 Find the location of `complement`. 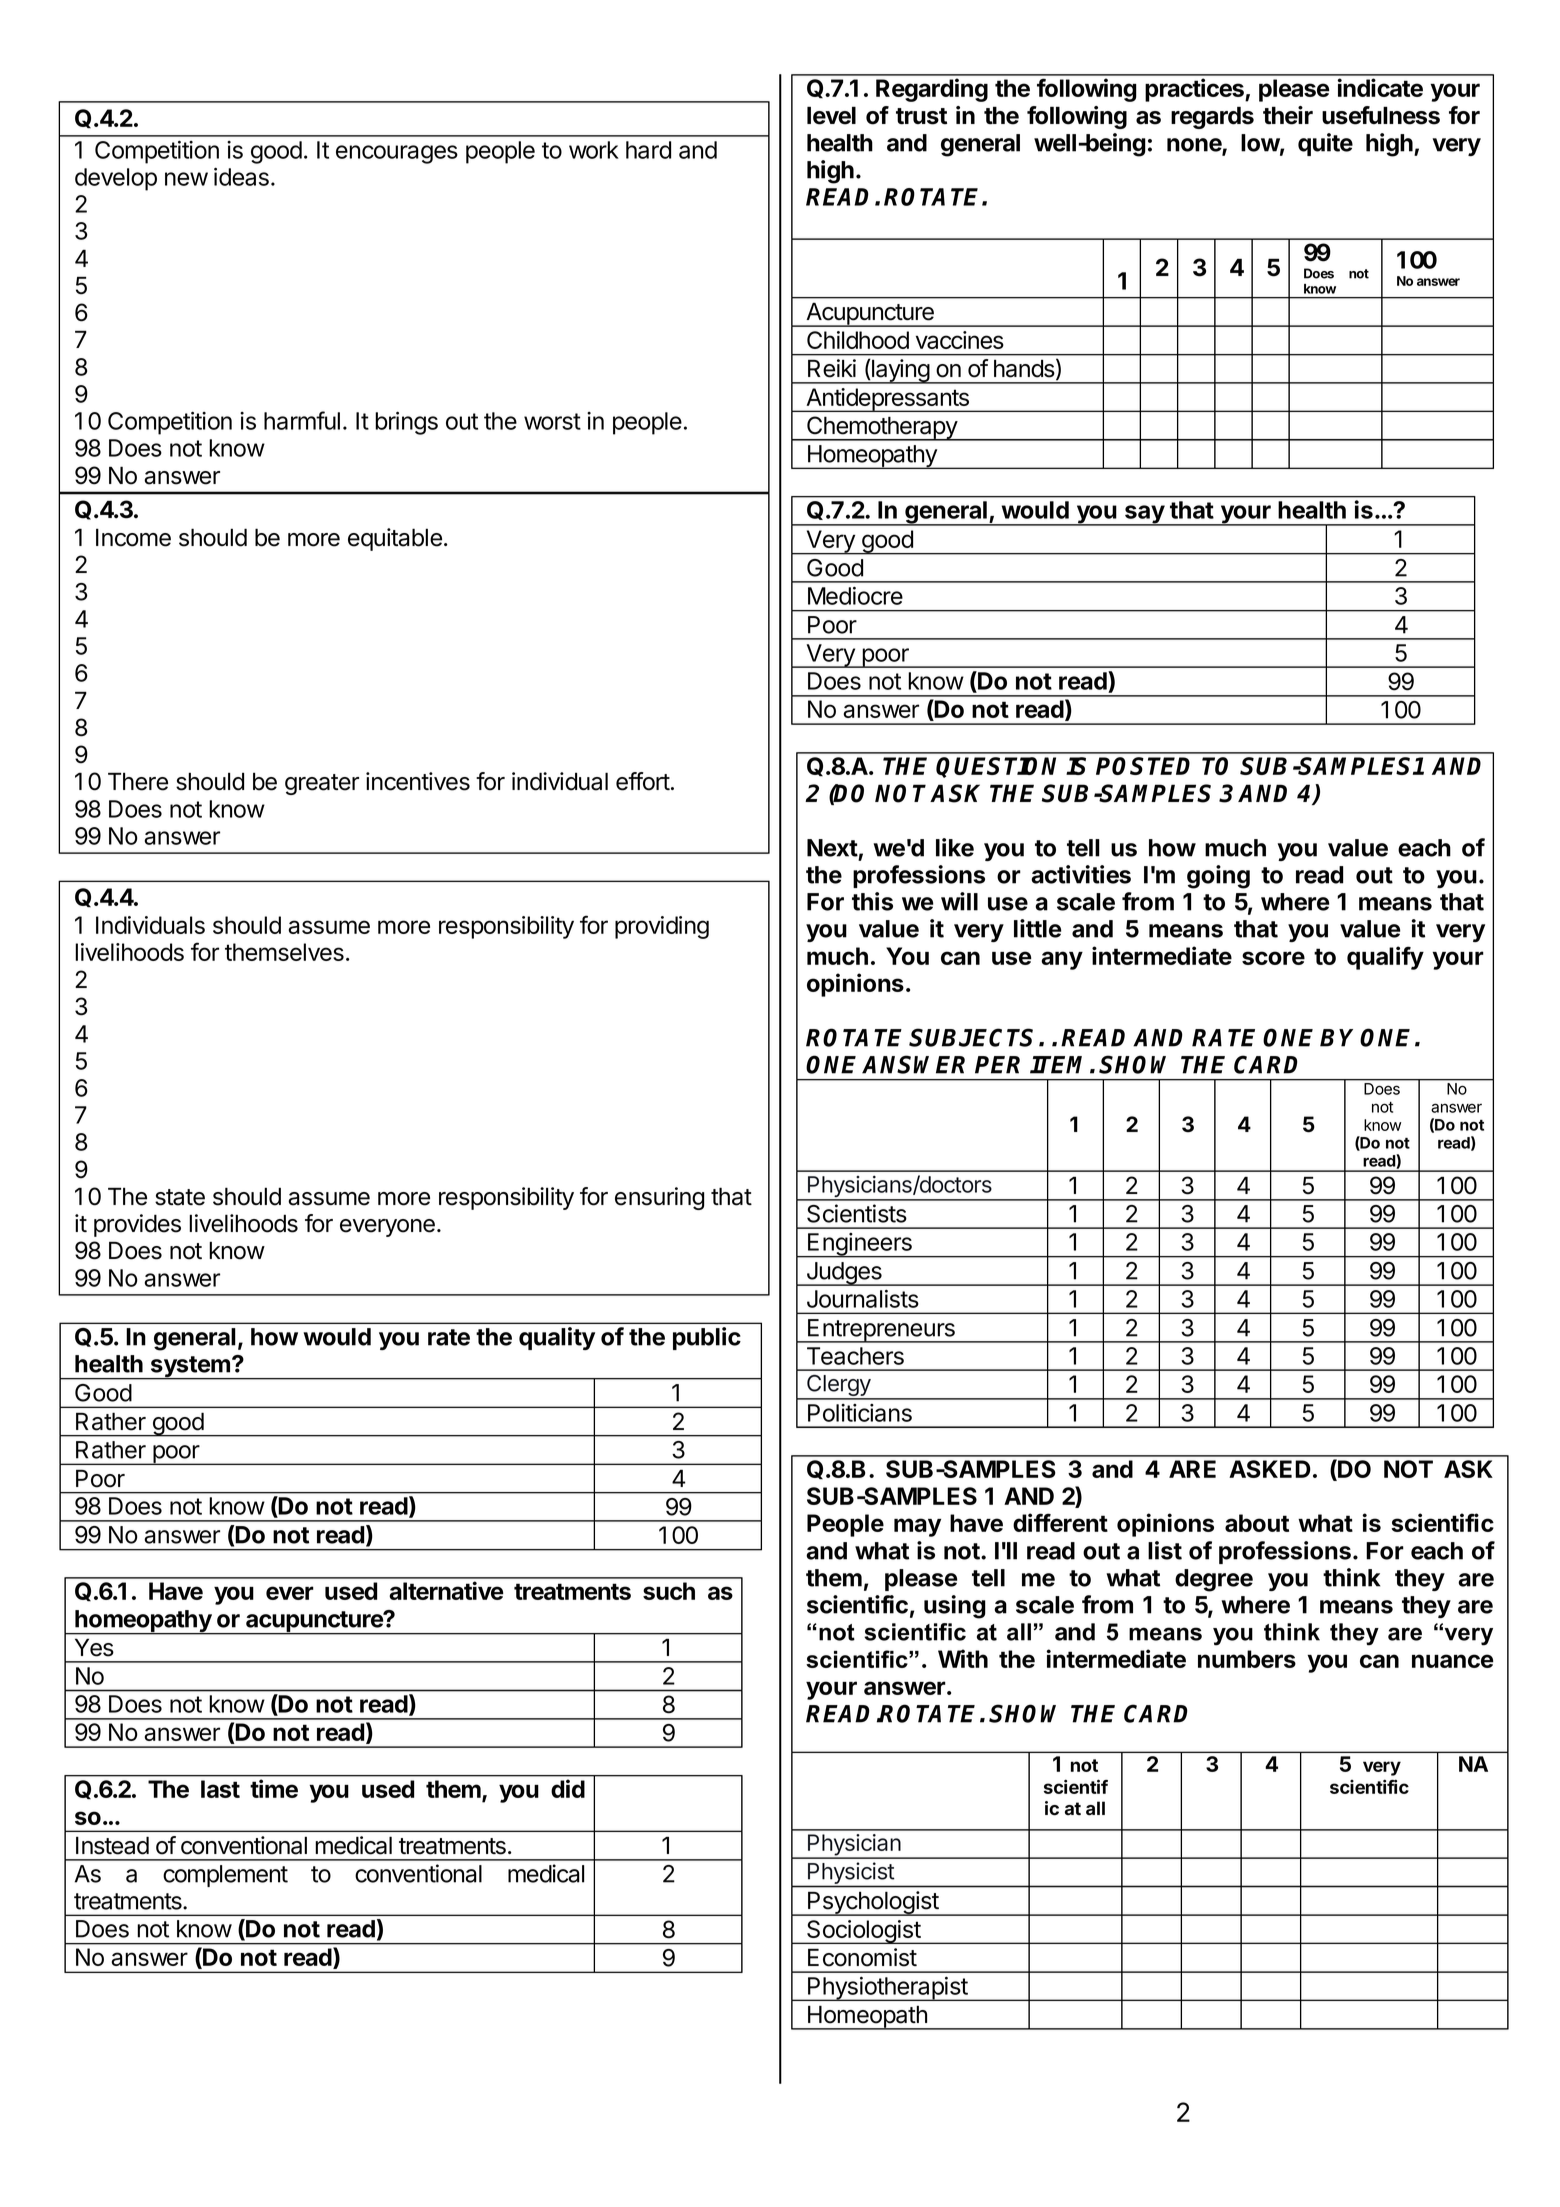

complement is located at coordinates (225, 1876).
